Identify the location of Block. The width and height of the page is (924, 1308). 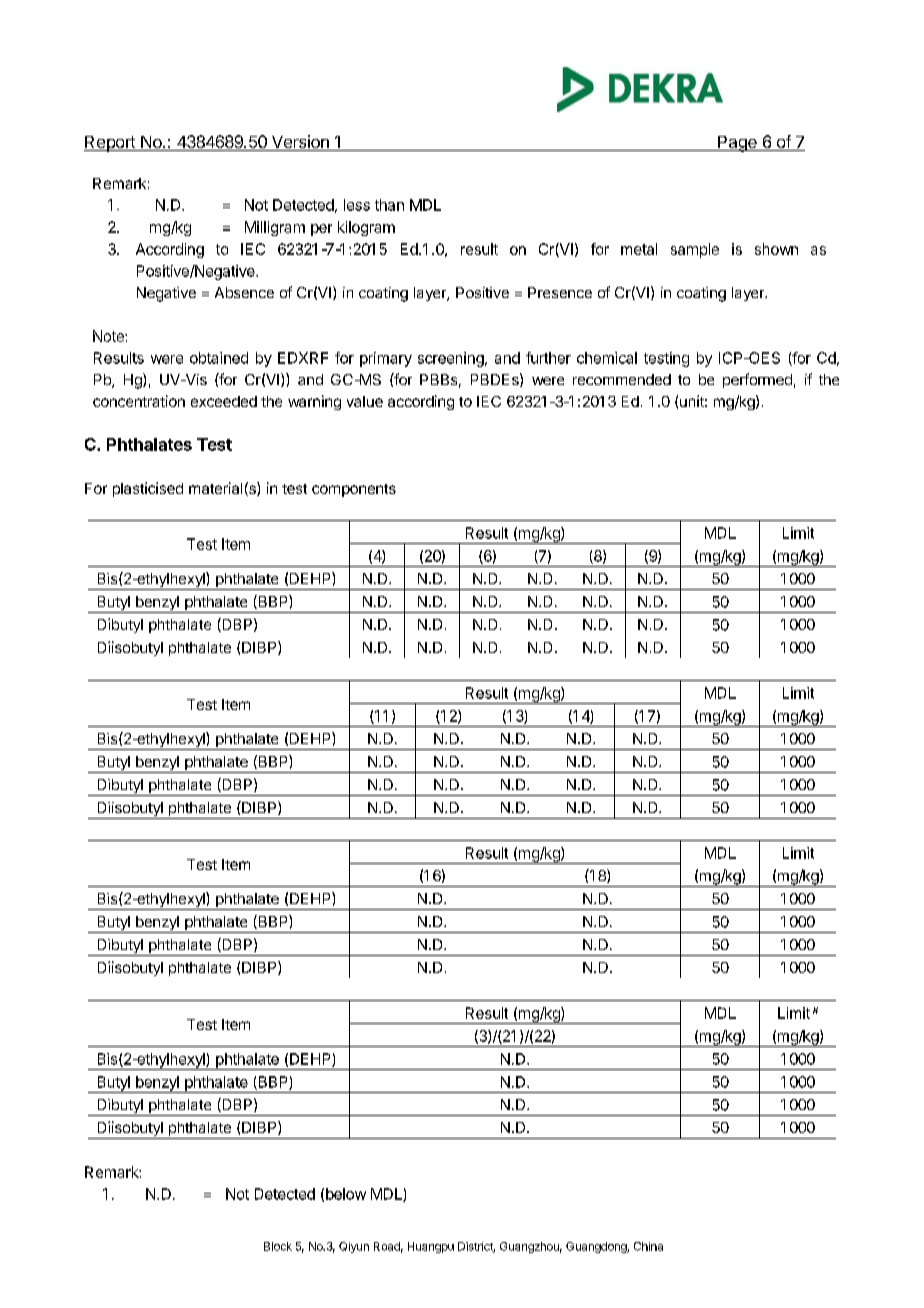
(278, 1246).
